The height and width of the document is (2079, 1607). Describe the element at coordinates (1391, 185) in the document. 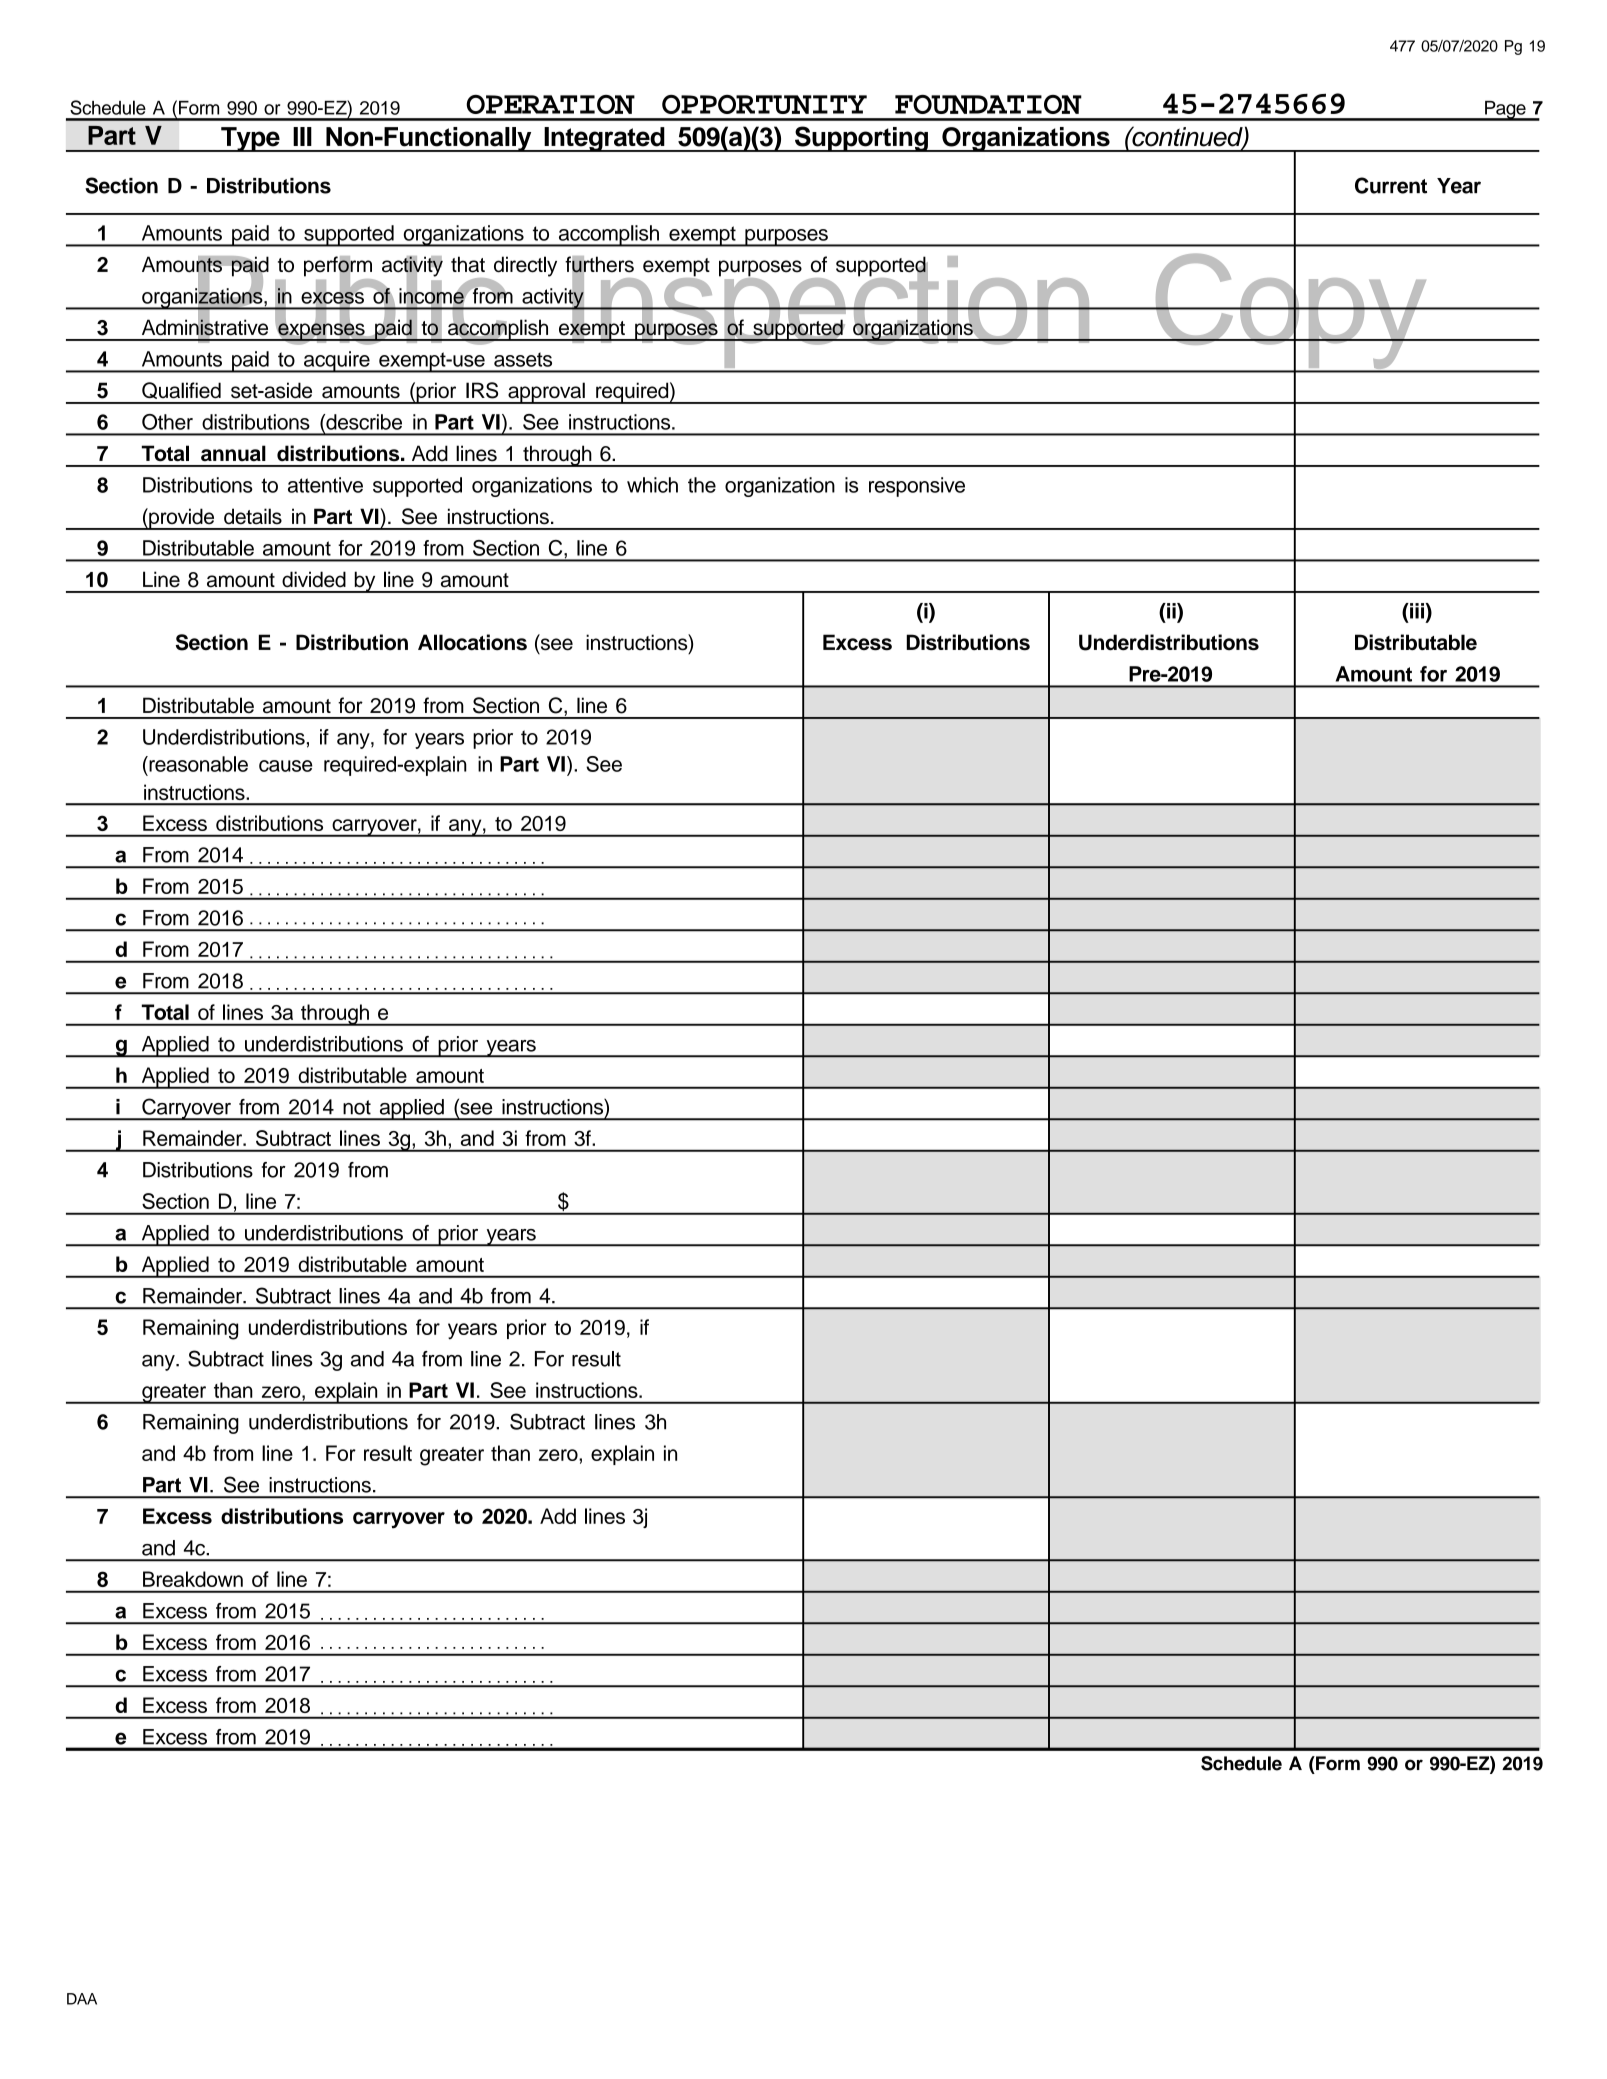

I see `Current` at that location.
